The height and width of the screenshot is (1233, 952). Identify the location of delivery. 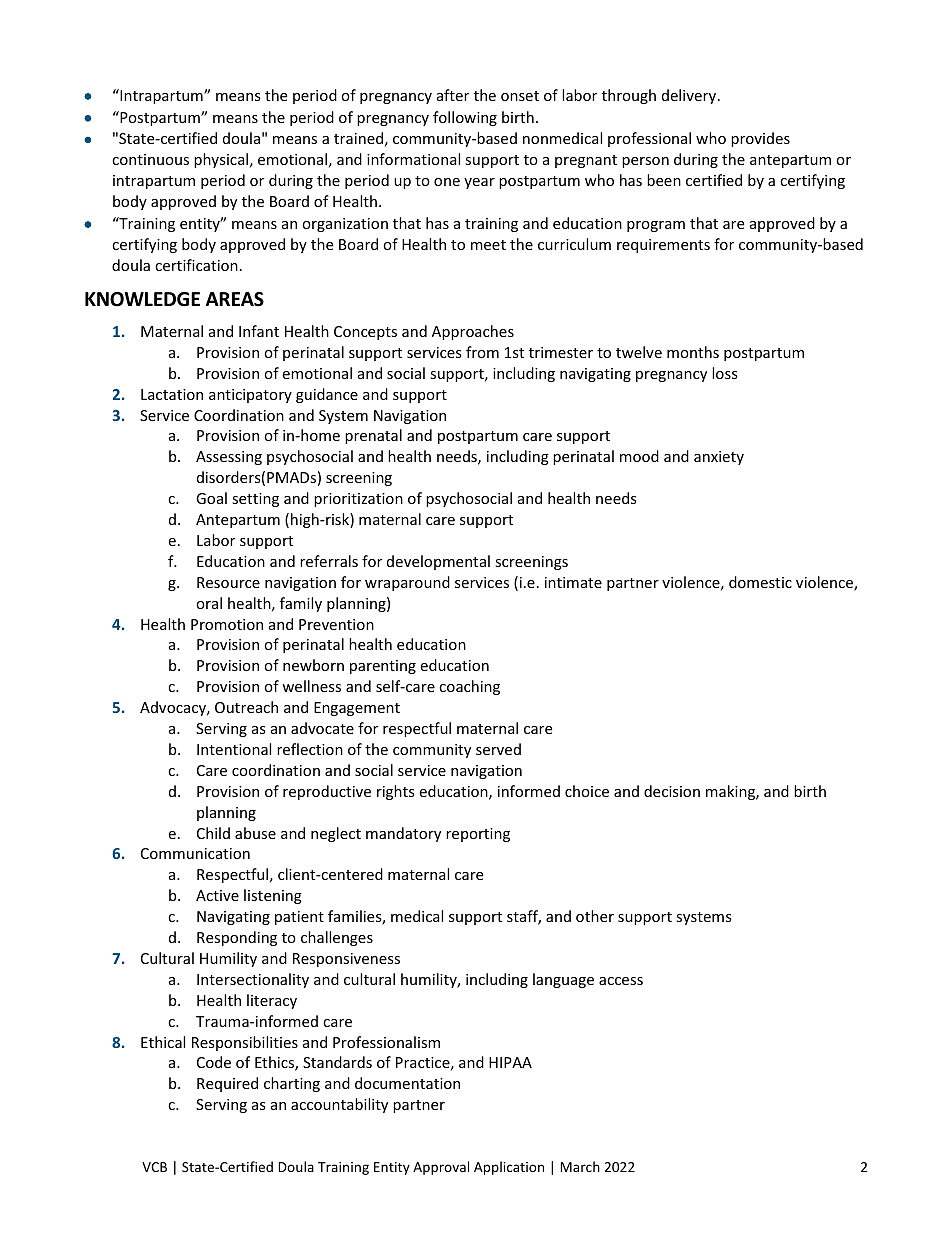
(690, 96).
